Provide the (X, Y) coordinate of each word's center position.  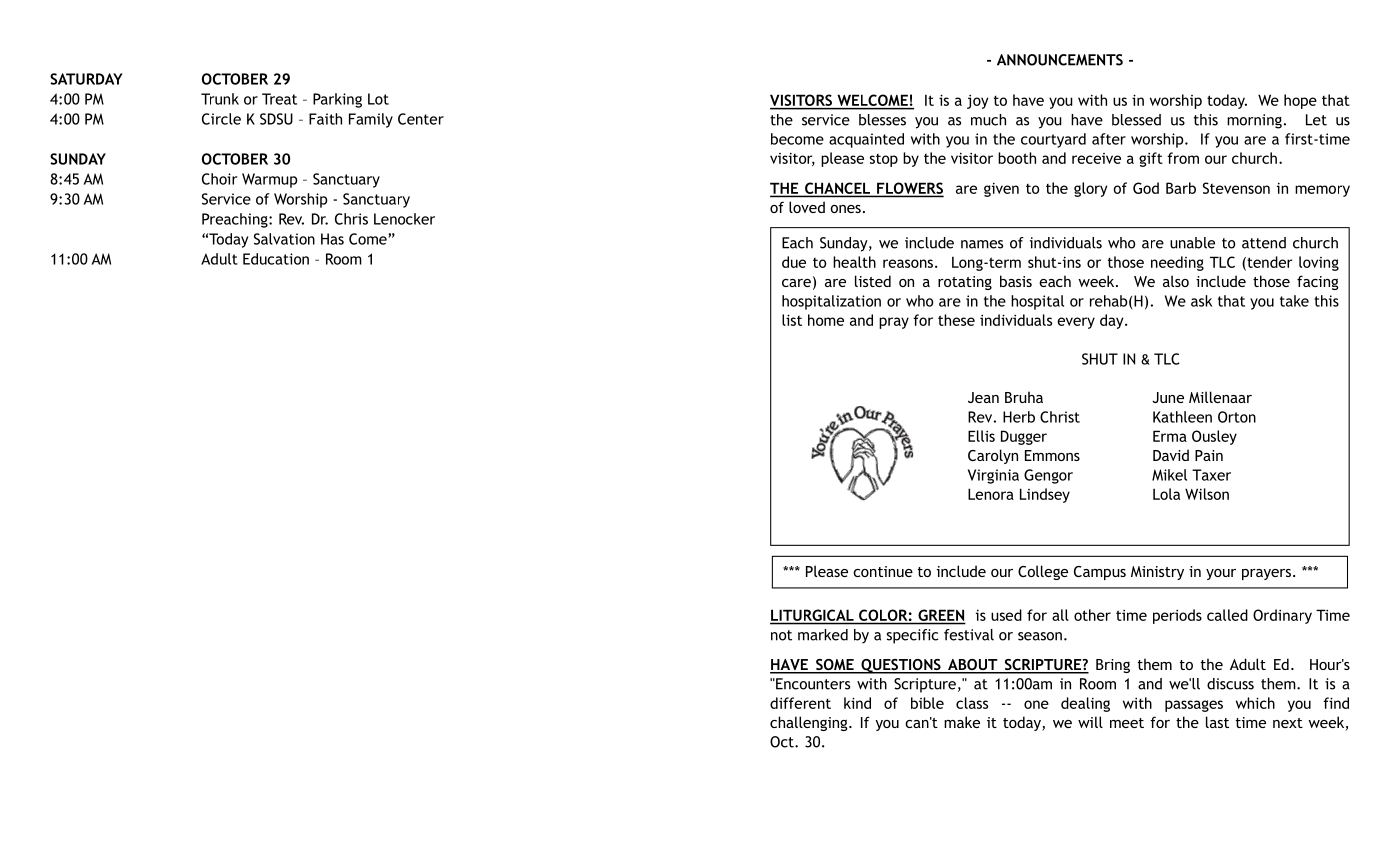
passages (1194, 706)
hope (1300, 101)
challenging (810, 723)
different (800, 703)
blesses (882, 120)
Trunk (220, 99)
